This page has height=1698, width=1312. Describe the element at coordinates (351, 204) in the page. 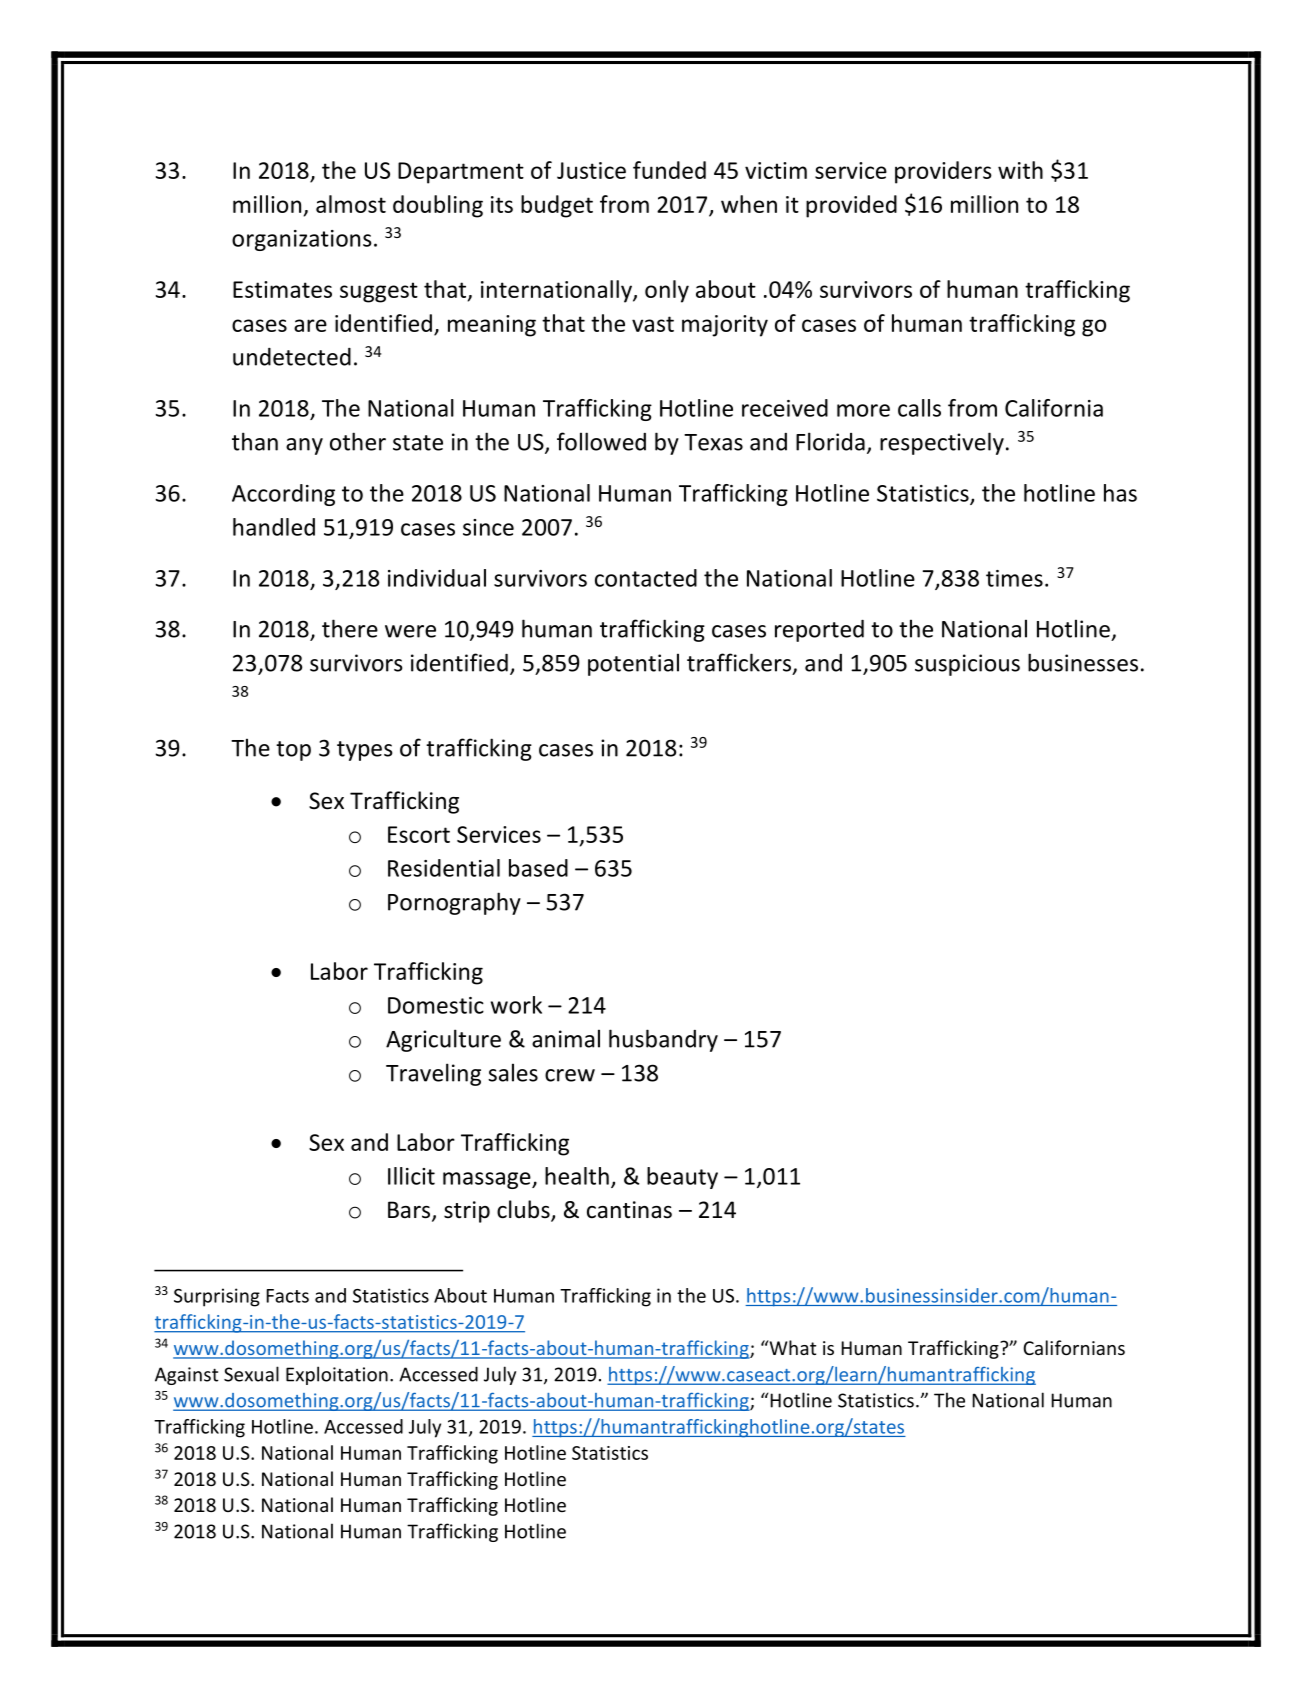

I see `almost` at that location.
